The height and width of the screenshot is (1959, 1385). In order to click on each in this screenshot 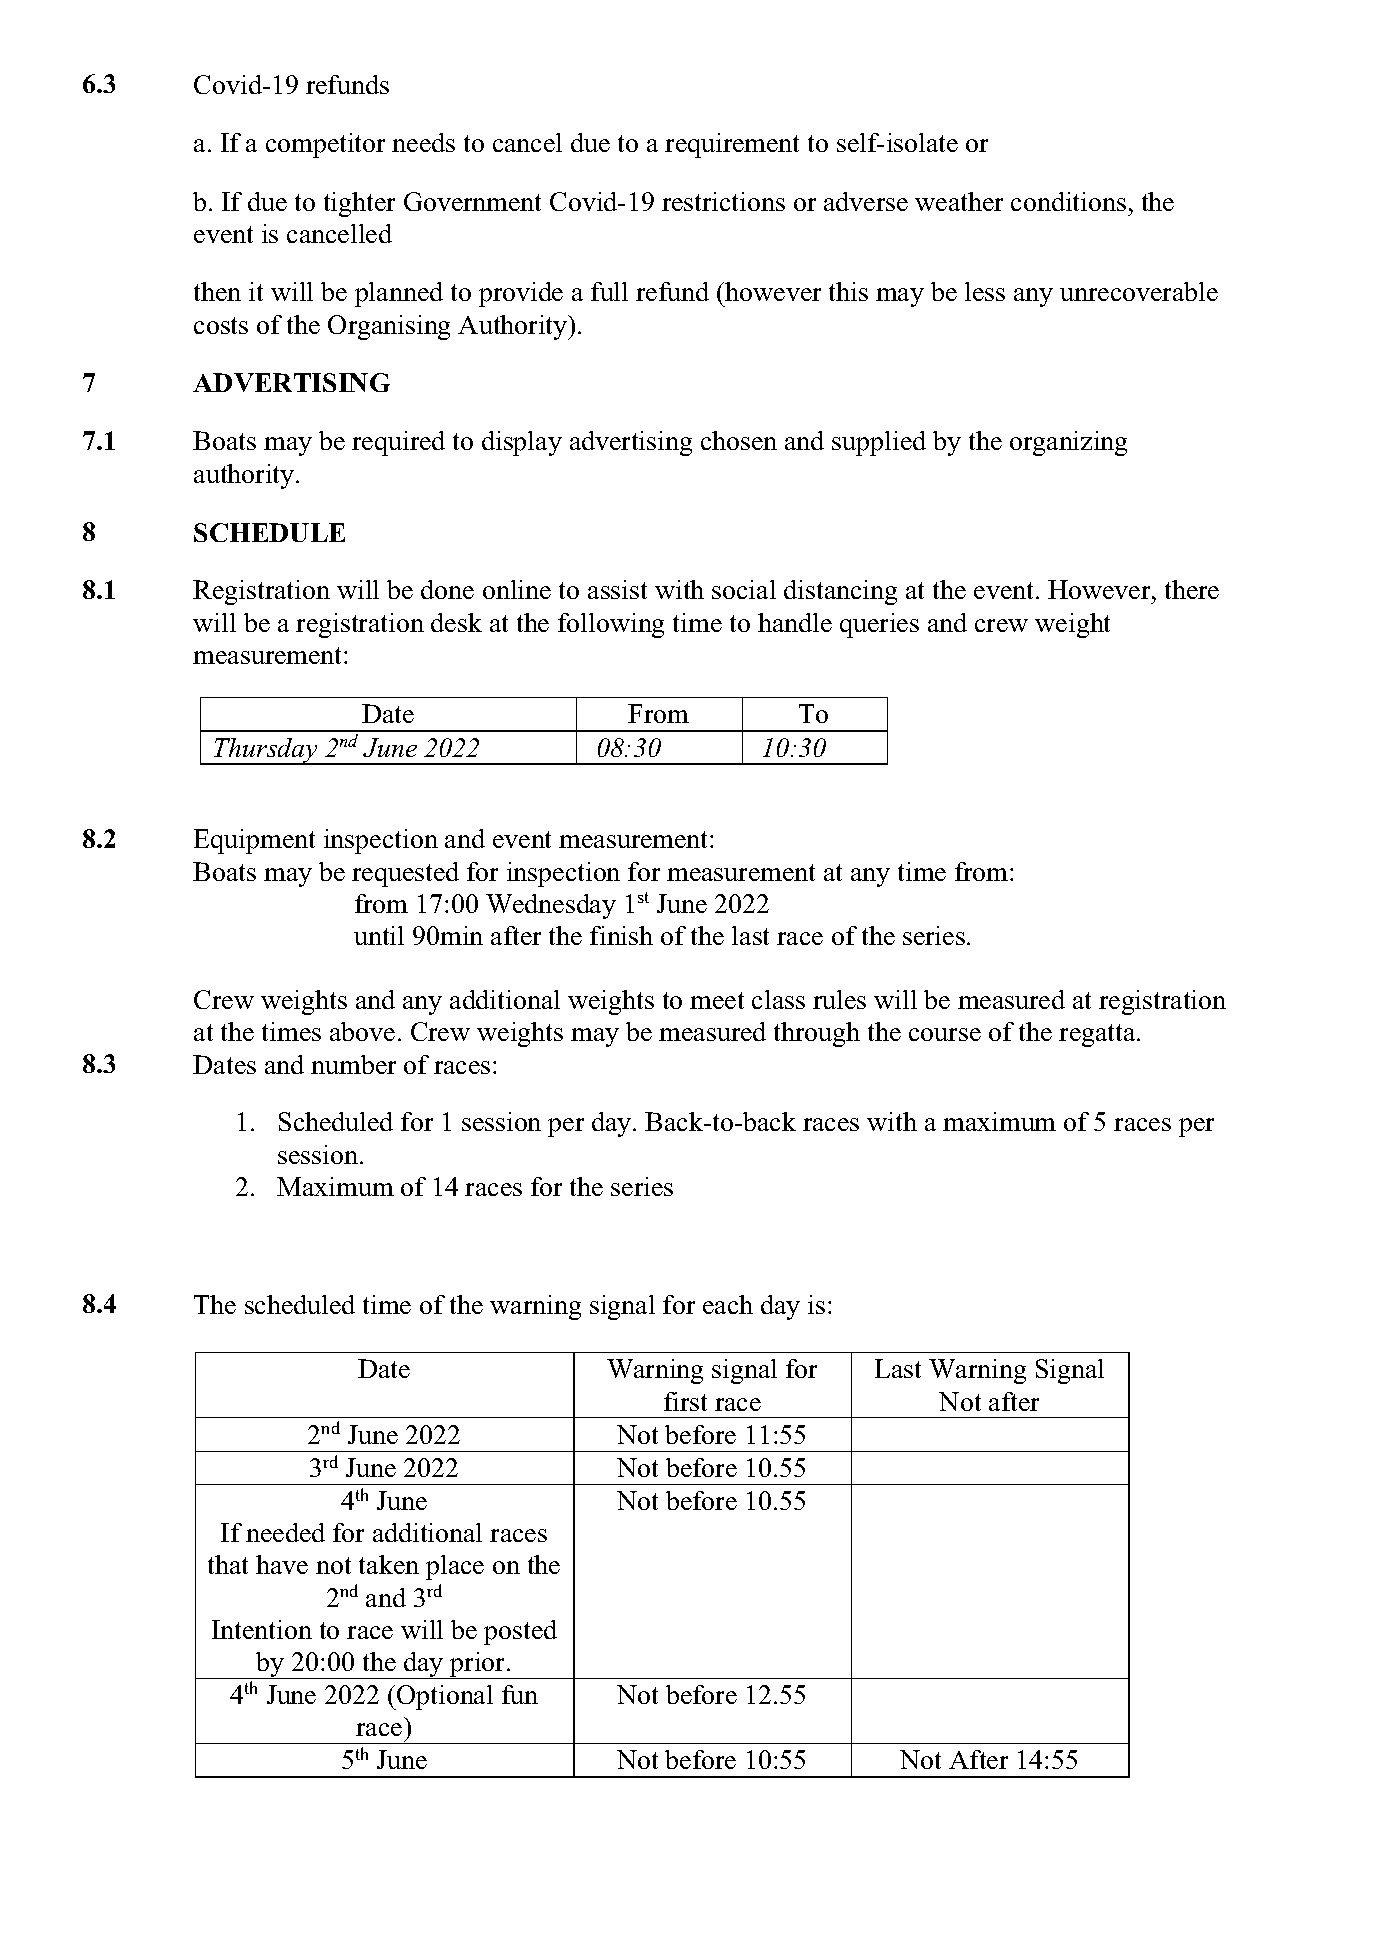, I will do `click(728, 1304)`.
